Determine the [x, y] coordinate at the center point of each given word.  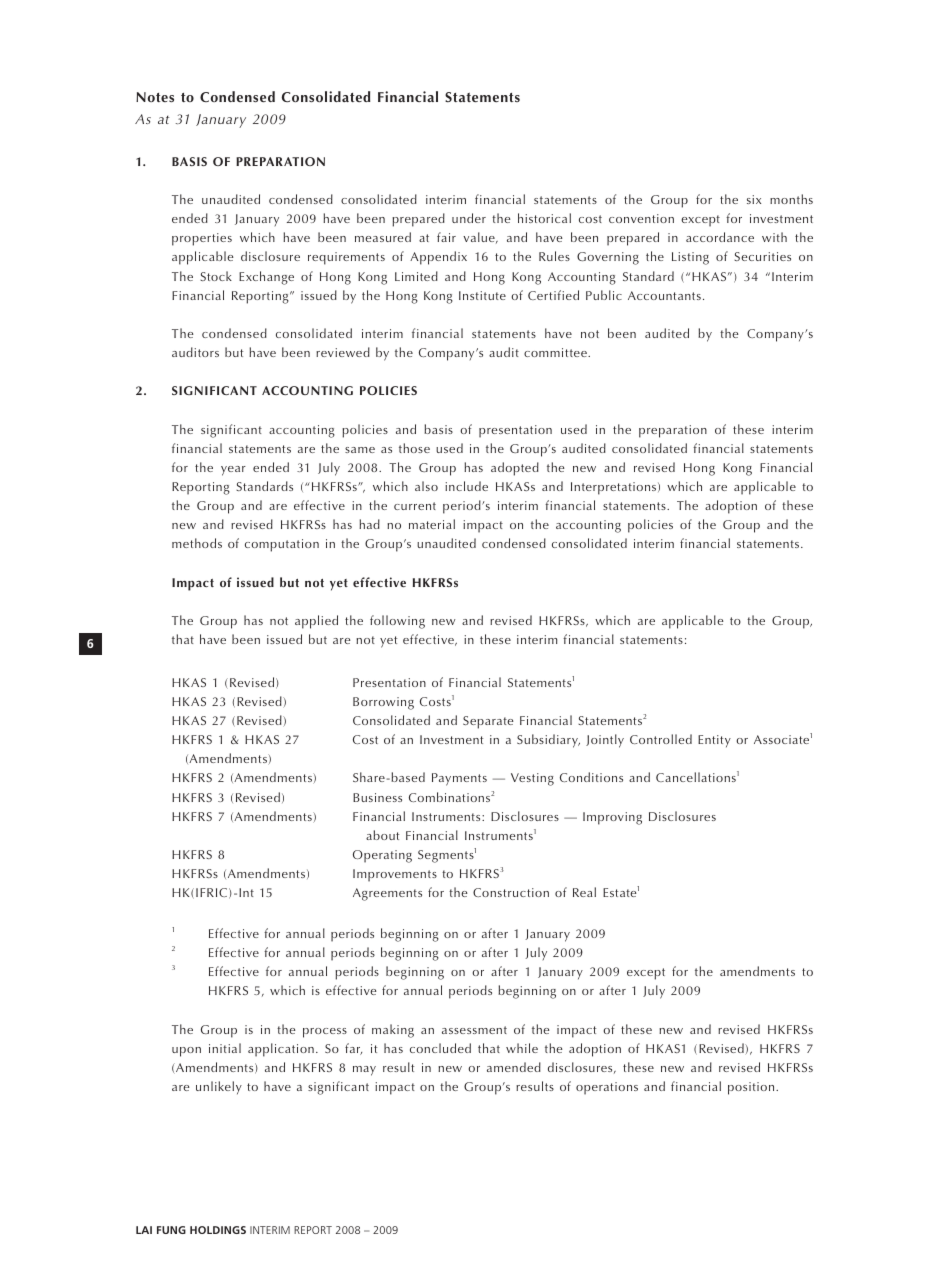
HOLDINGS [218, 1230]
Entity [714, 741]
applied [316, 622]
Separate [488, 722]
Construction [511, 892]
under [469, 218]
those [414, 448]
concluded [440, 1048]
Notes [155, 97]
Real [584, 892]
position [752, 1088]
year [233, 471]
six [754, 199]
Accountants [664, 295]
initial [225, 1048]
